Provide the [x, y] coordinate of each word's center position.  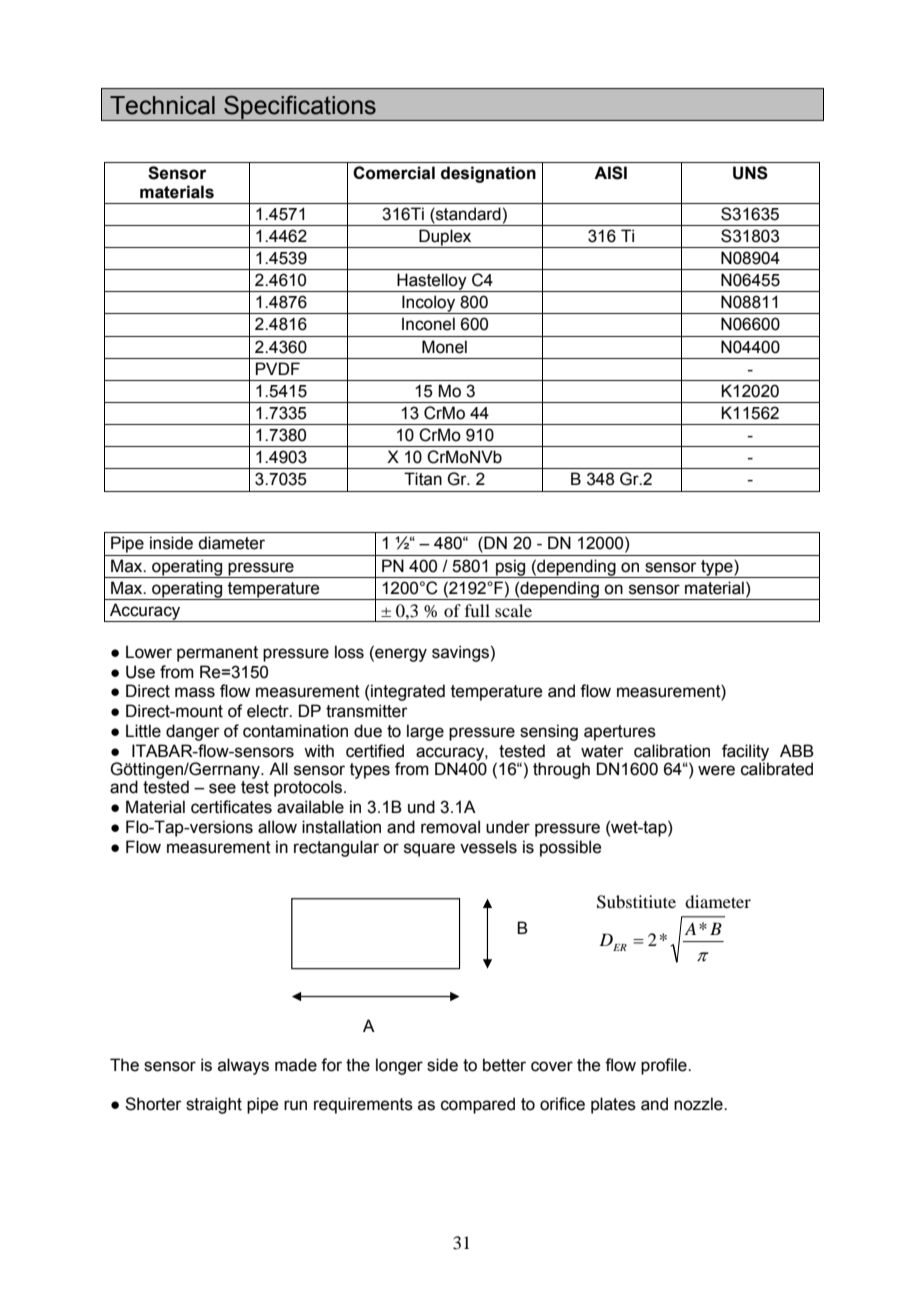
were [716, 770]
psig [511, 568]
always [243, 1066]
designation [488, 174]
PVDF [278, 368]
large [425, 732]
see [222, 788]
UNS [750, 173]
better [504, 1065]
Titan [423, 479]
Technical [162, 105]
